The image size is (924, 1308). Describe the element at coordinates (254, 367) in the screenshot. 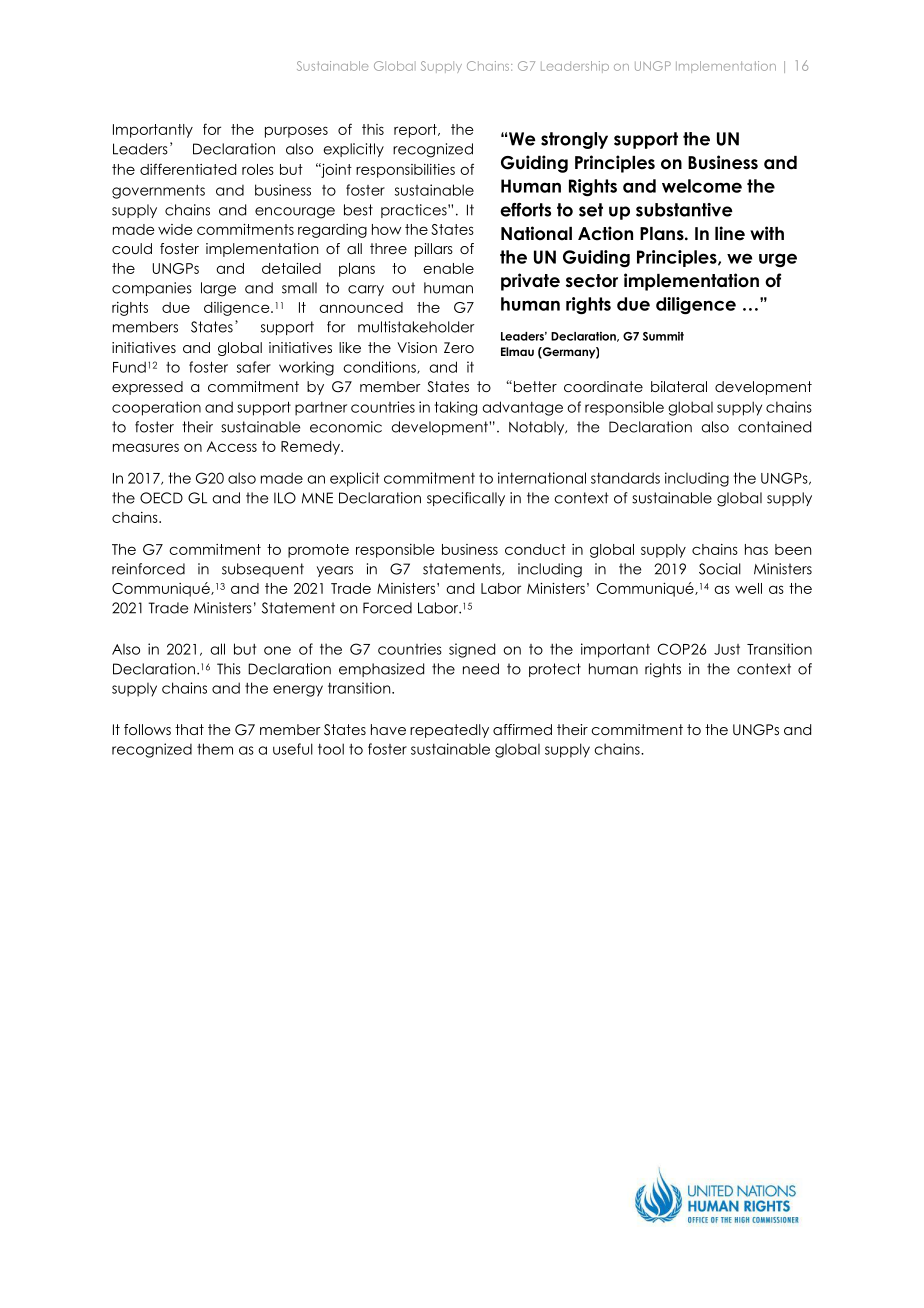

I see `safer` at that location.
